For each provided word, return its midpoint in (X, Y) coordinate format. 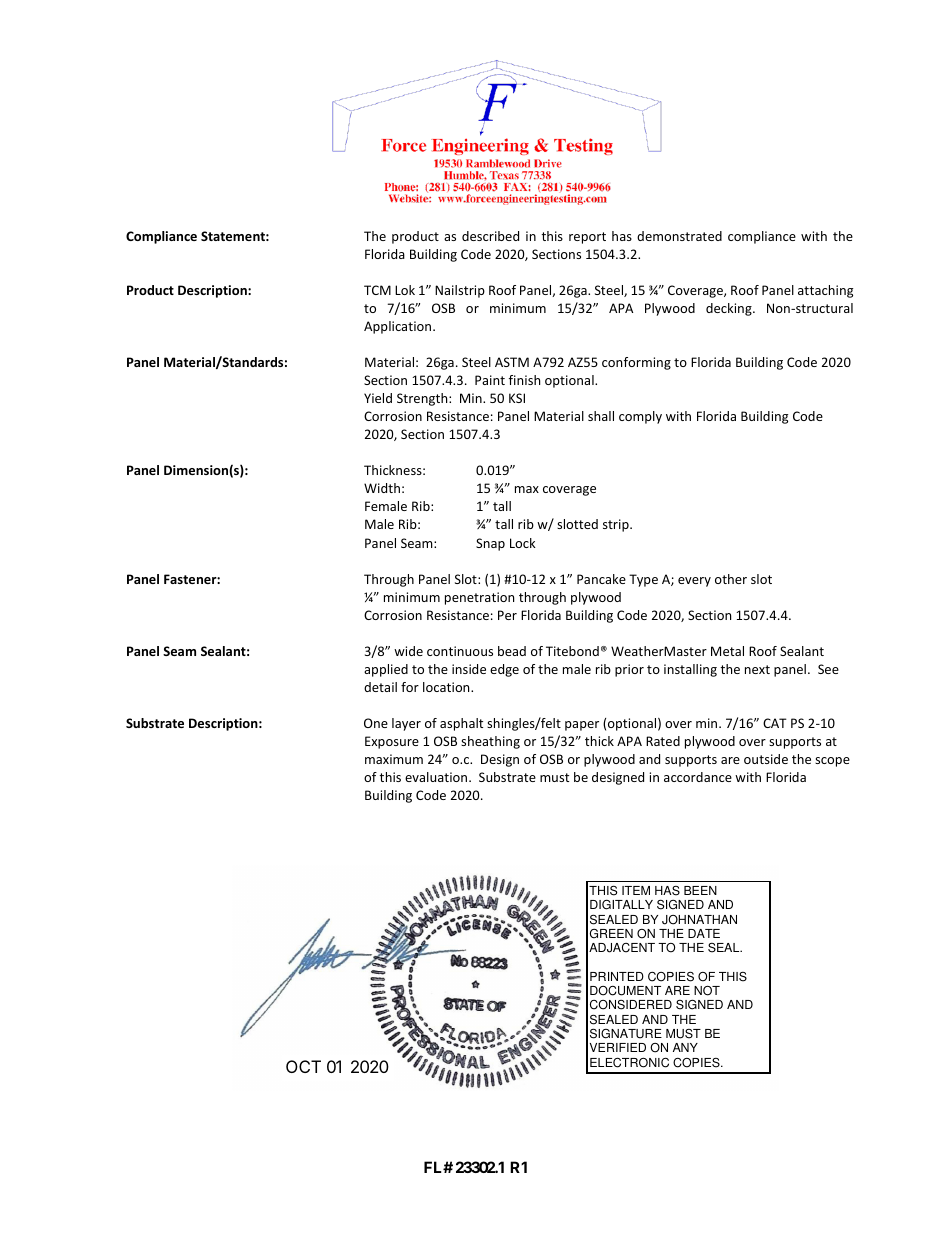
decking (730, 309)
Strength (423, 399)
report (587, 238)
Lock (523, 543)
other (731, 579)
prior (629, 670)
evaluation (437, 777)
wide (408, 651)
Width (382, 488)
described (490, 236)
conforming (636, 363)
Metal (727, 651)
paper (582, 726)
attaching (825, 291)
